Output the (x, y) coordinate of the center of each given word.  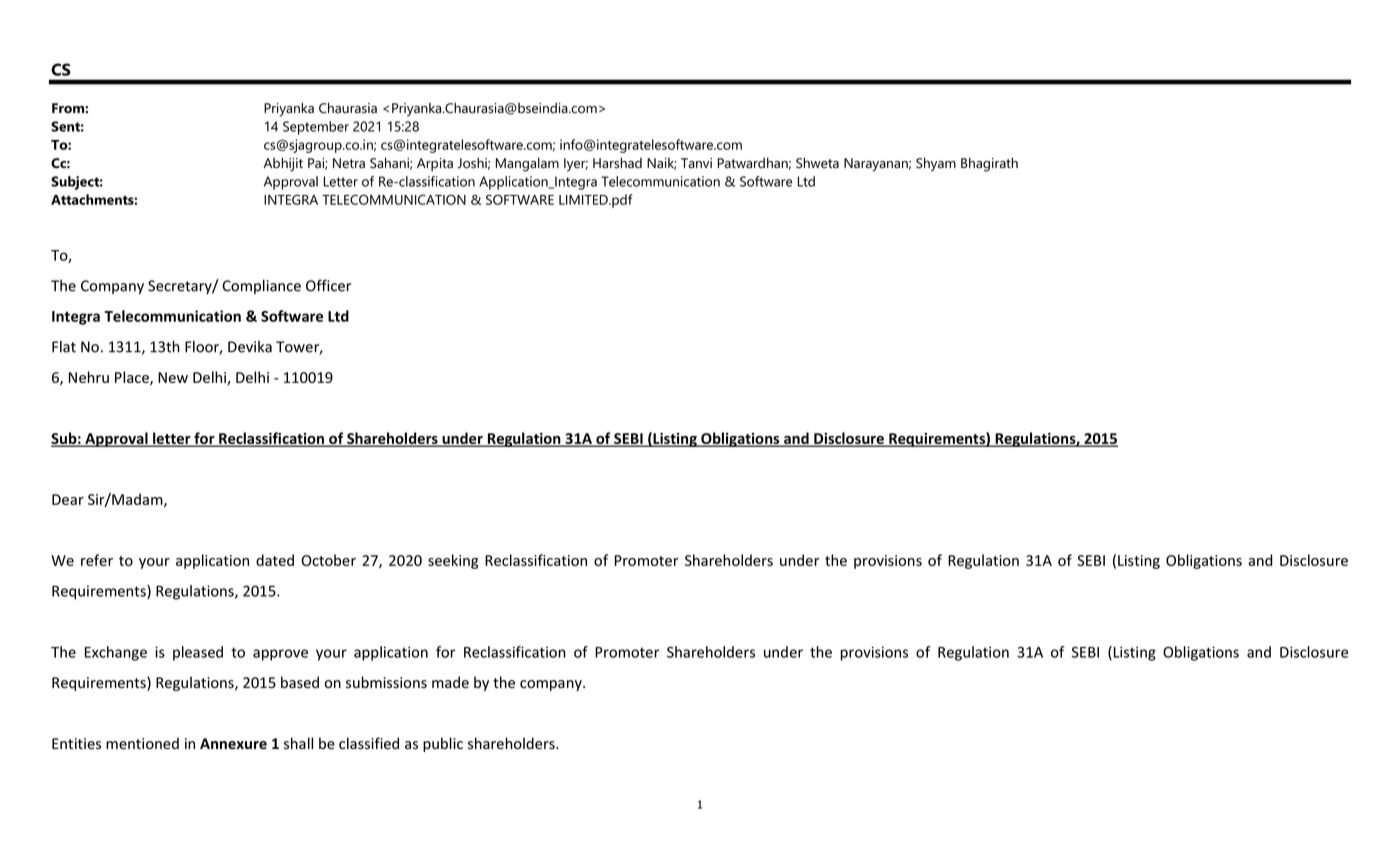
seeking (453, 561)
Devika (250, 347)
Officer (328, 285)
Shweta (817, 163)
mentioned (142, 743)
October (328, 560)
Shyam (936, 164)
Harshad (617, 163)
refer (97, 560)
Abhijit (283, 164)
